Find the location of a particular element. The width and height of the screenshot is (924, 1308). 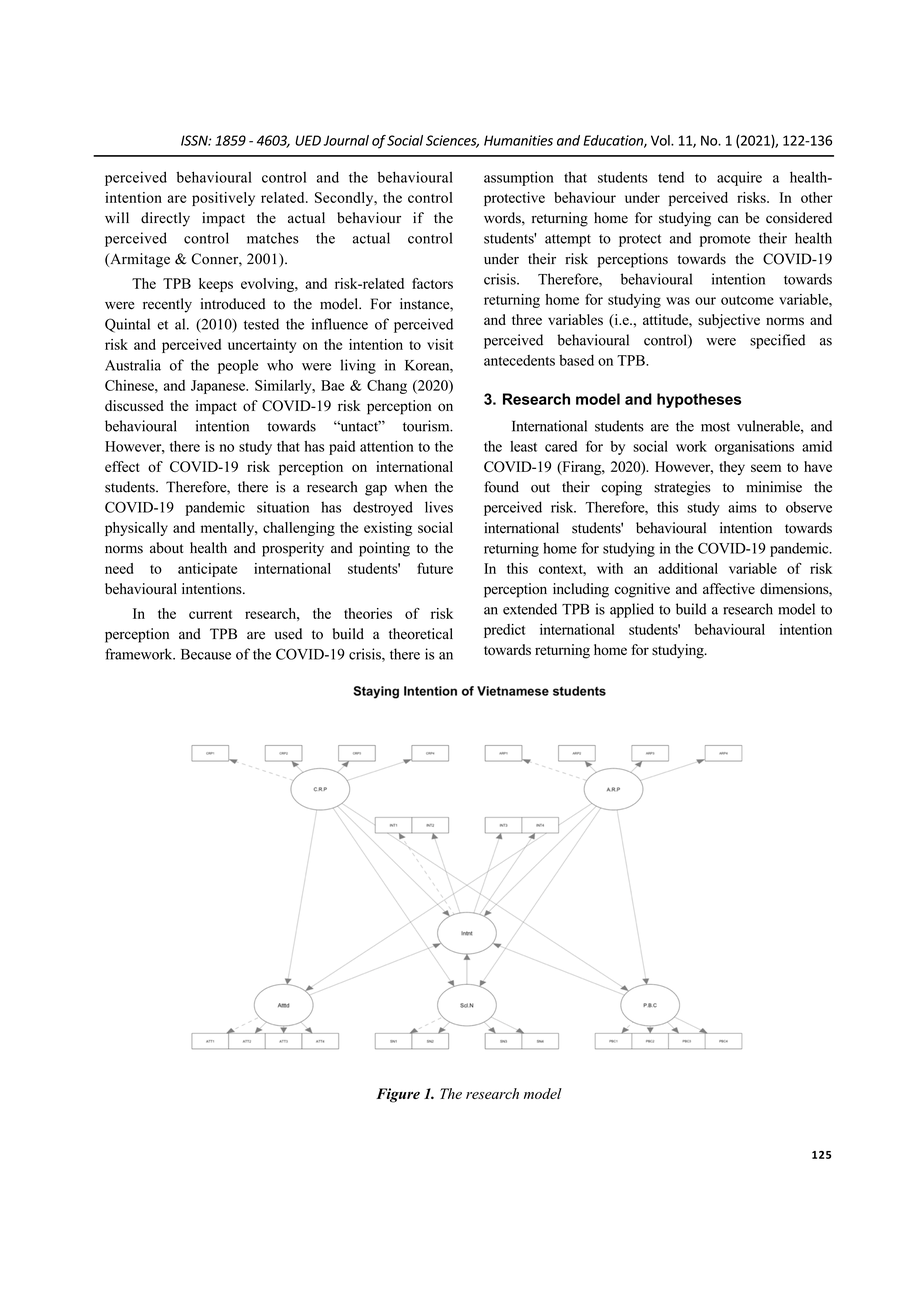

theoretical is located at coordinates (421, 634).
